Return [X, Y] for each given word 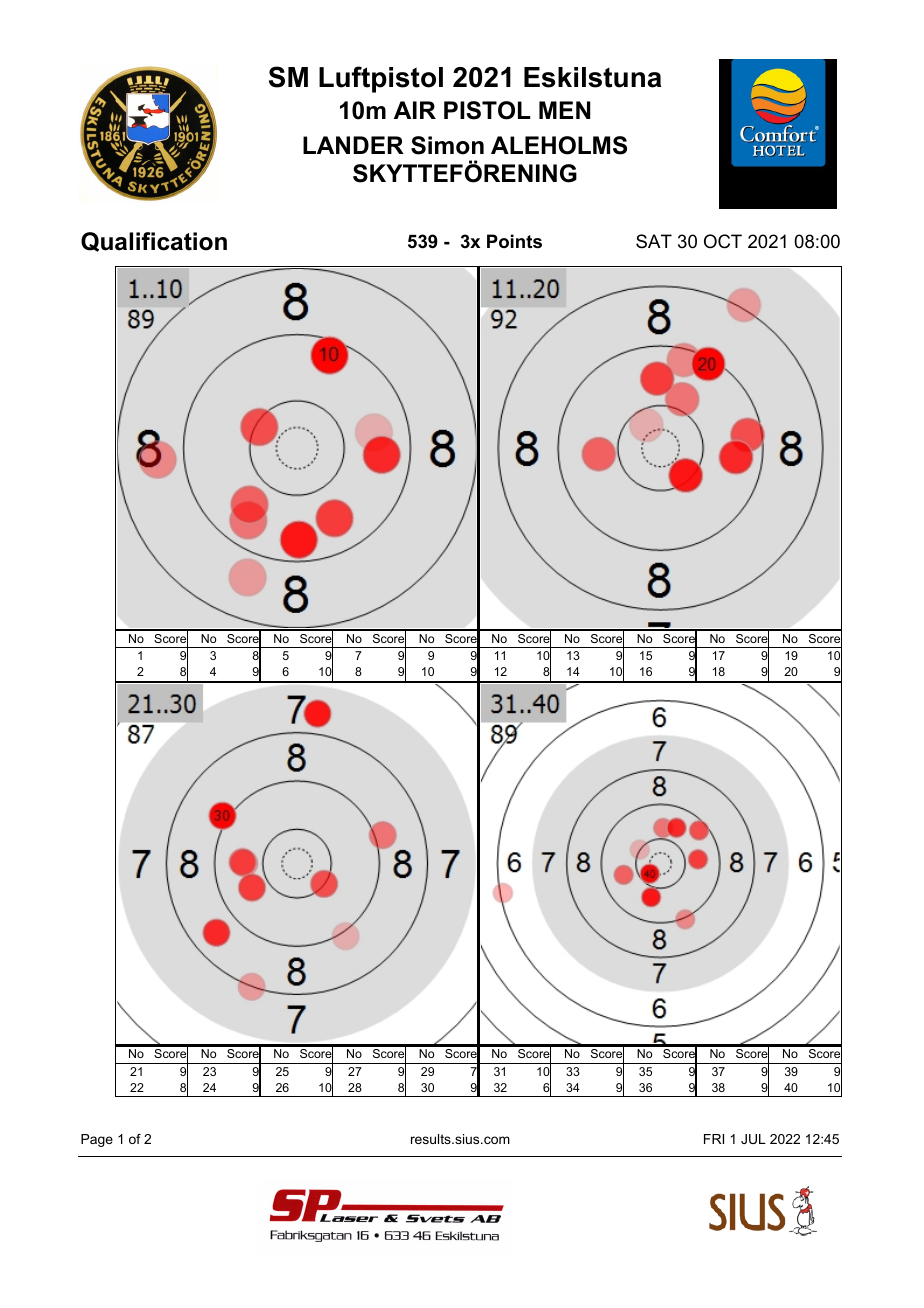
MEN [565, 110]
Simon [447, 145]
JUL [753, 1139]
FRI [714, 1139]
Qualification [154, 242]
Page [97, 1140]
